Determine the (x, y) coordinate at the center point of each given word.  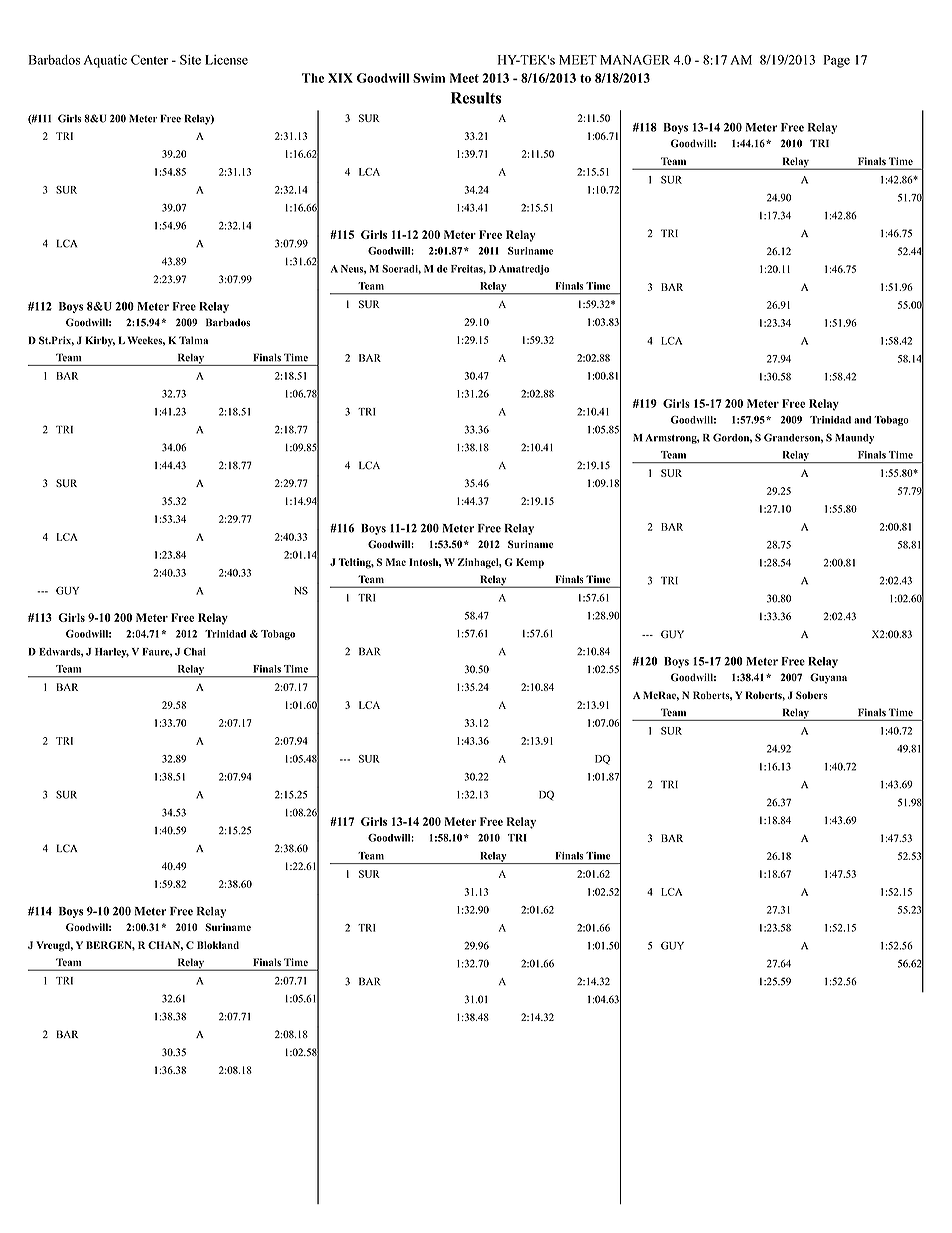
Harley (112, 653)
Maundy (854, 439)
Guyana (828, 678)
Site (190, 60)
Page (837, 61)
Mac (396, 562)
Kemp (530, 563)
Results (476, 98)
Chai (194, 651)
